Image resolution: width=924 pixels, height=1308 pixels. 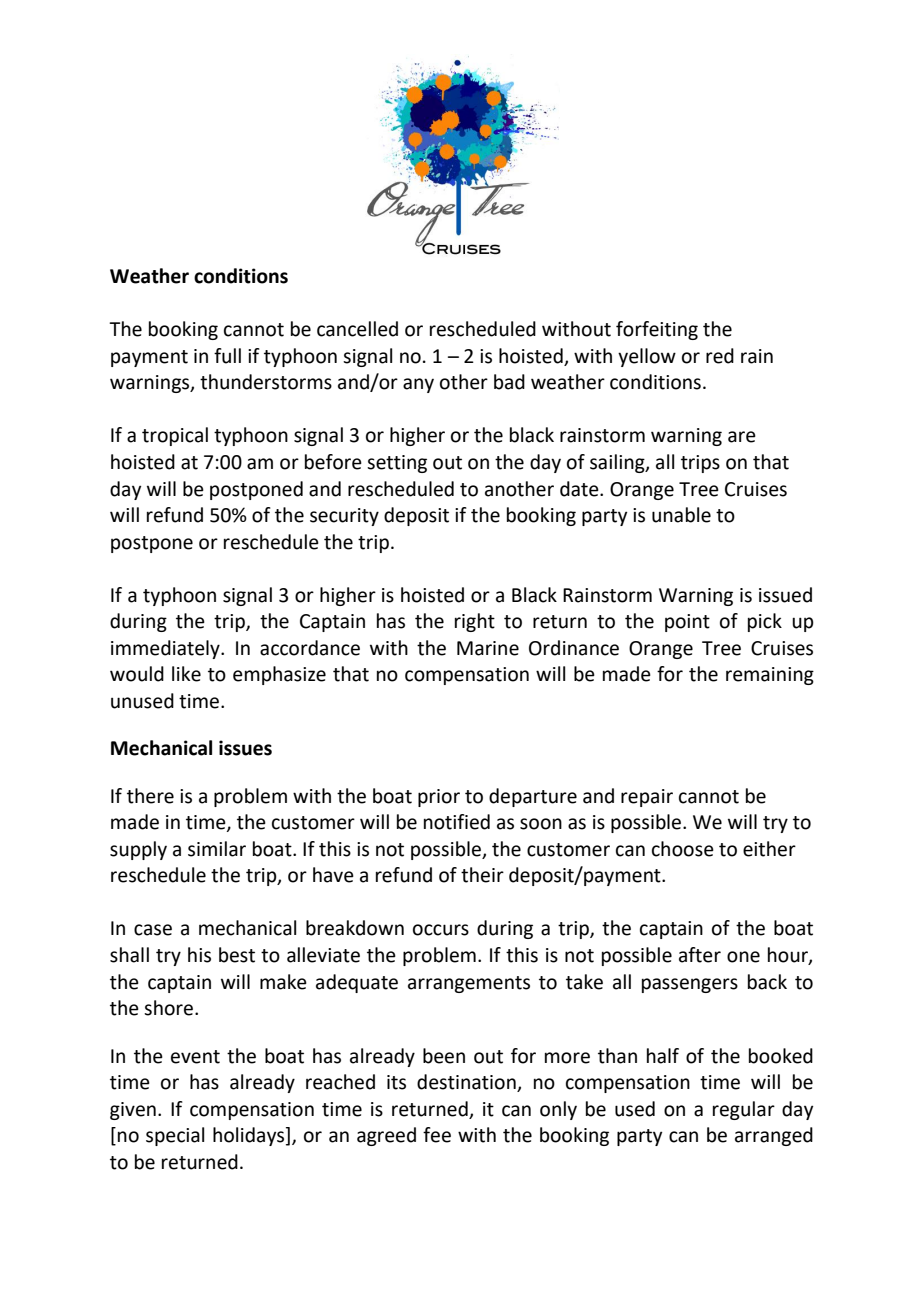 I want to click on point, so click(x=687, y=623).
